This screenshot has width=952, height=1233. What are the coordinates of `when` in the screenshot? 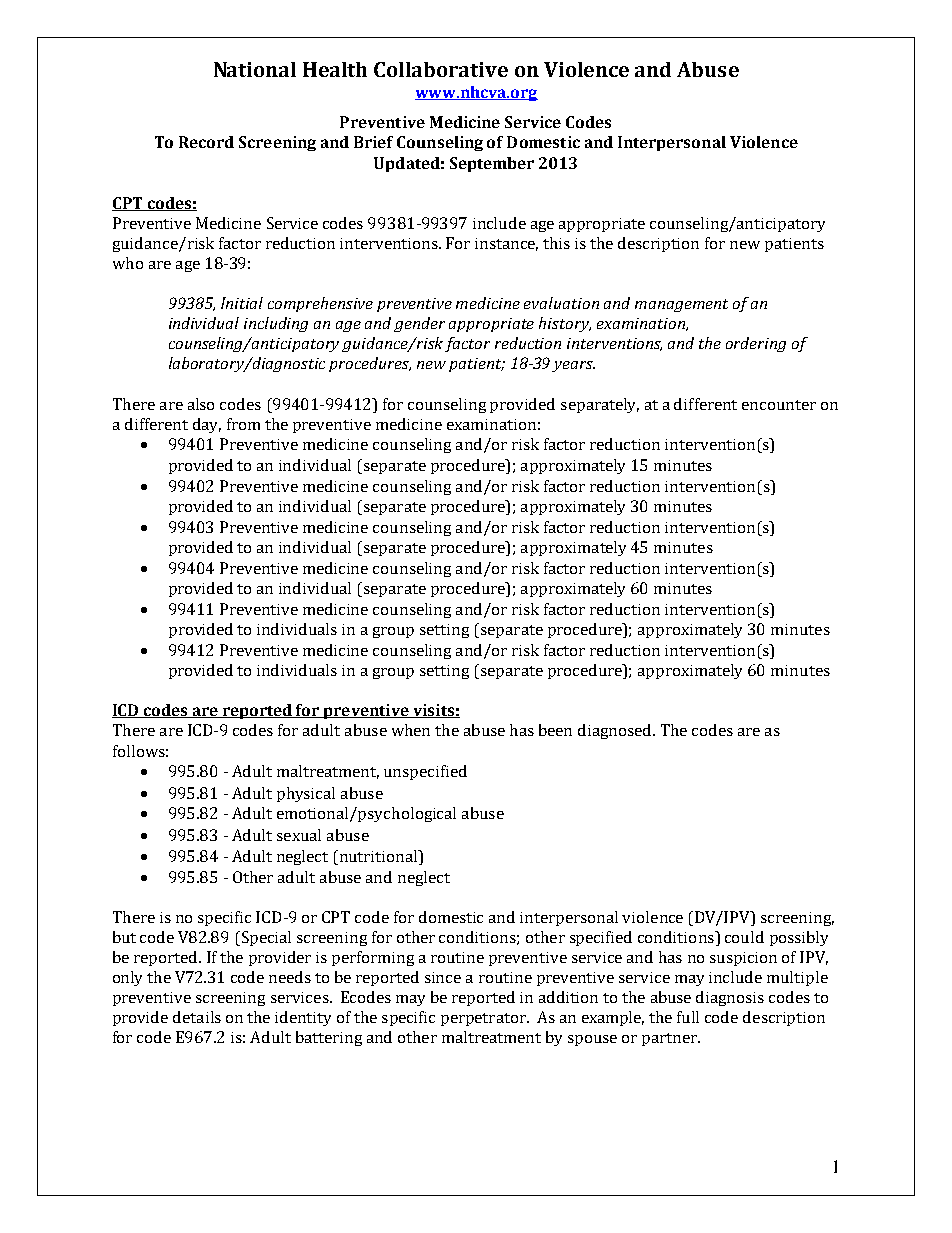 It's located at (411, 730).
